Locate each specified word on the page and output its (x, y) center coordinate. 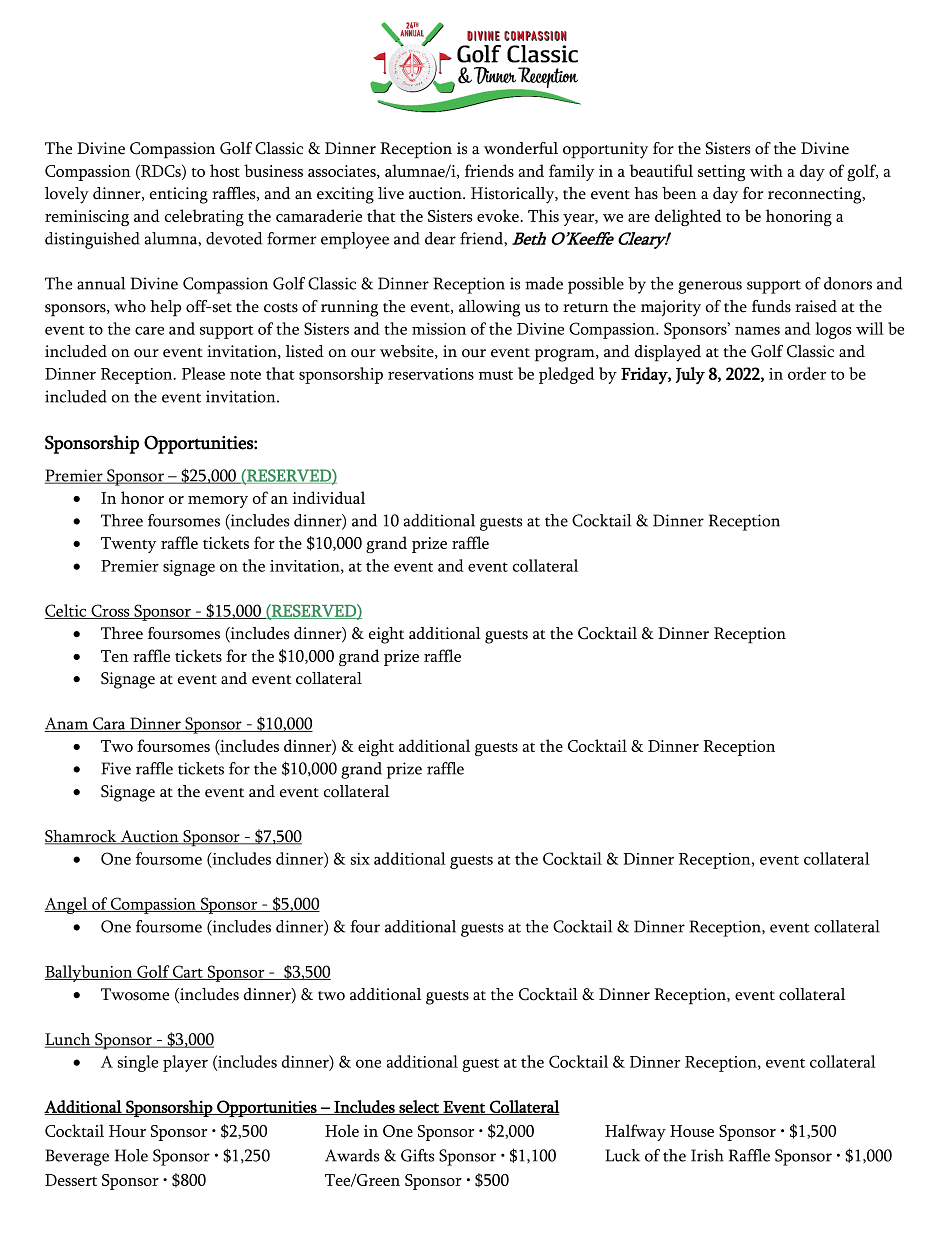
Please (203, 373)
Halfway (635, 1132)
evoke (498, 215)
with (766, 170)
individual (329, 497)
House (692, 1131)
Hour (127, 1131)
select (419, 1107)
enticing (179, 195)
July (690, 376)
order (807, 373)
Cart (188, 972)
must (496, 375)
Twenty (128, 545)
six (360, 859)
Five (116, 768)
